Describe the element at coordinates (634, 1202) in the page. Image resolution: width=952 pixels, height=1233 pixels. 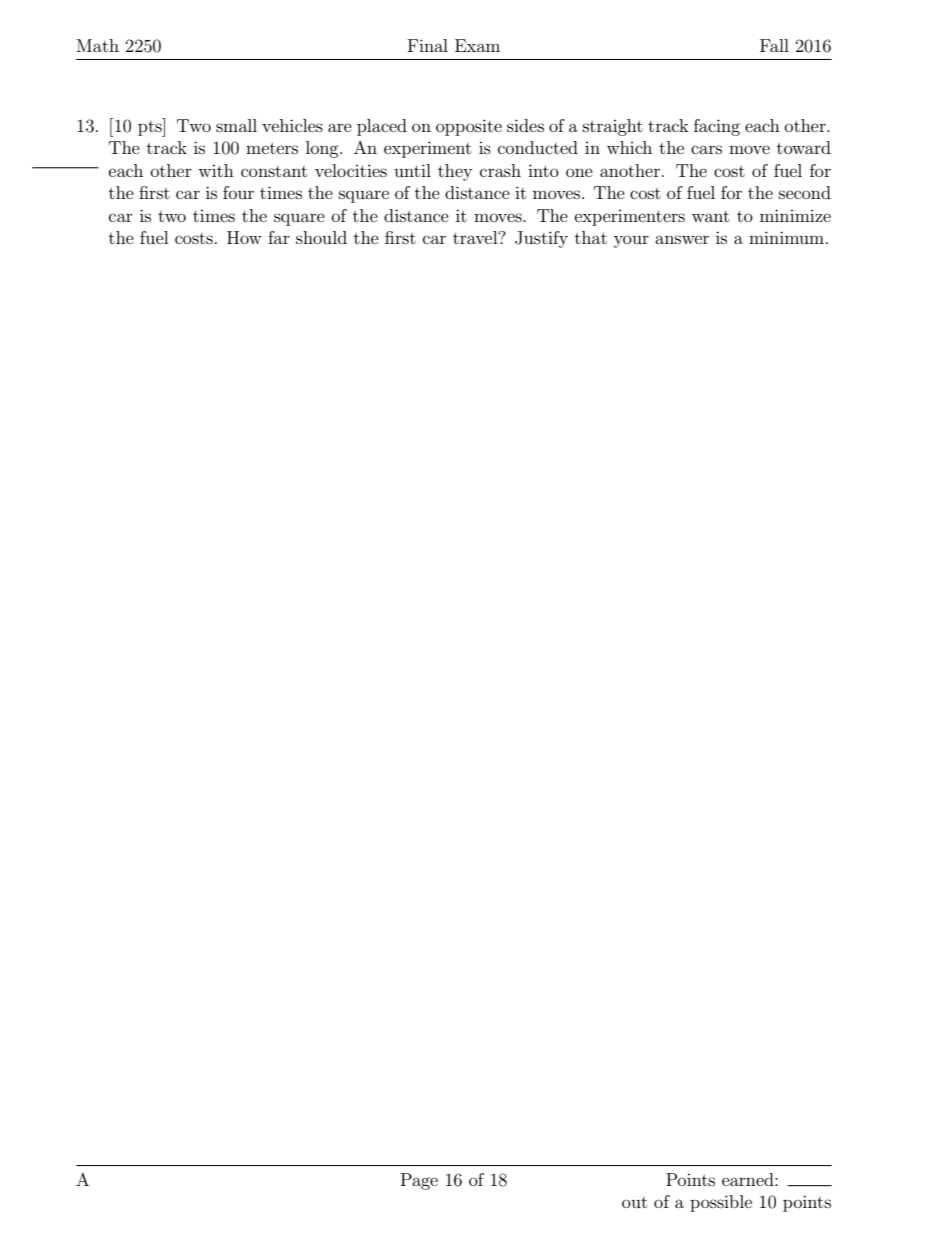
I see `out` at that location.
